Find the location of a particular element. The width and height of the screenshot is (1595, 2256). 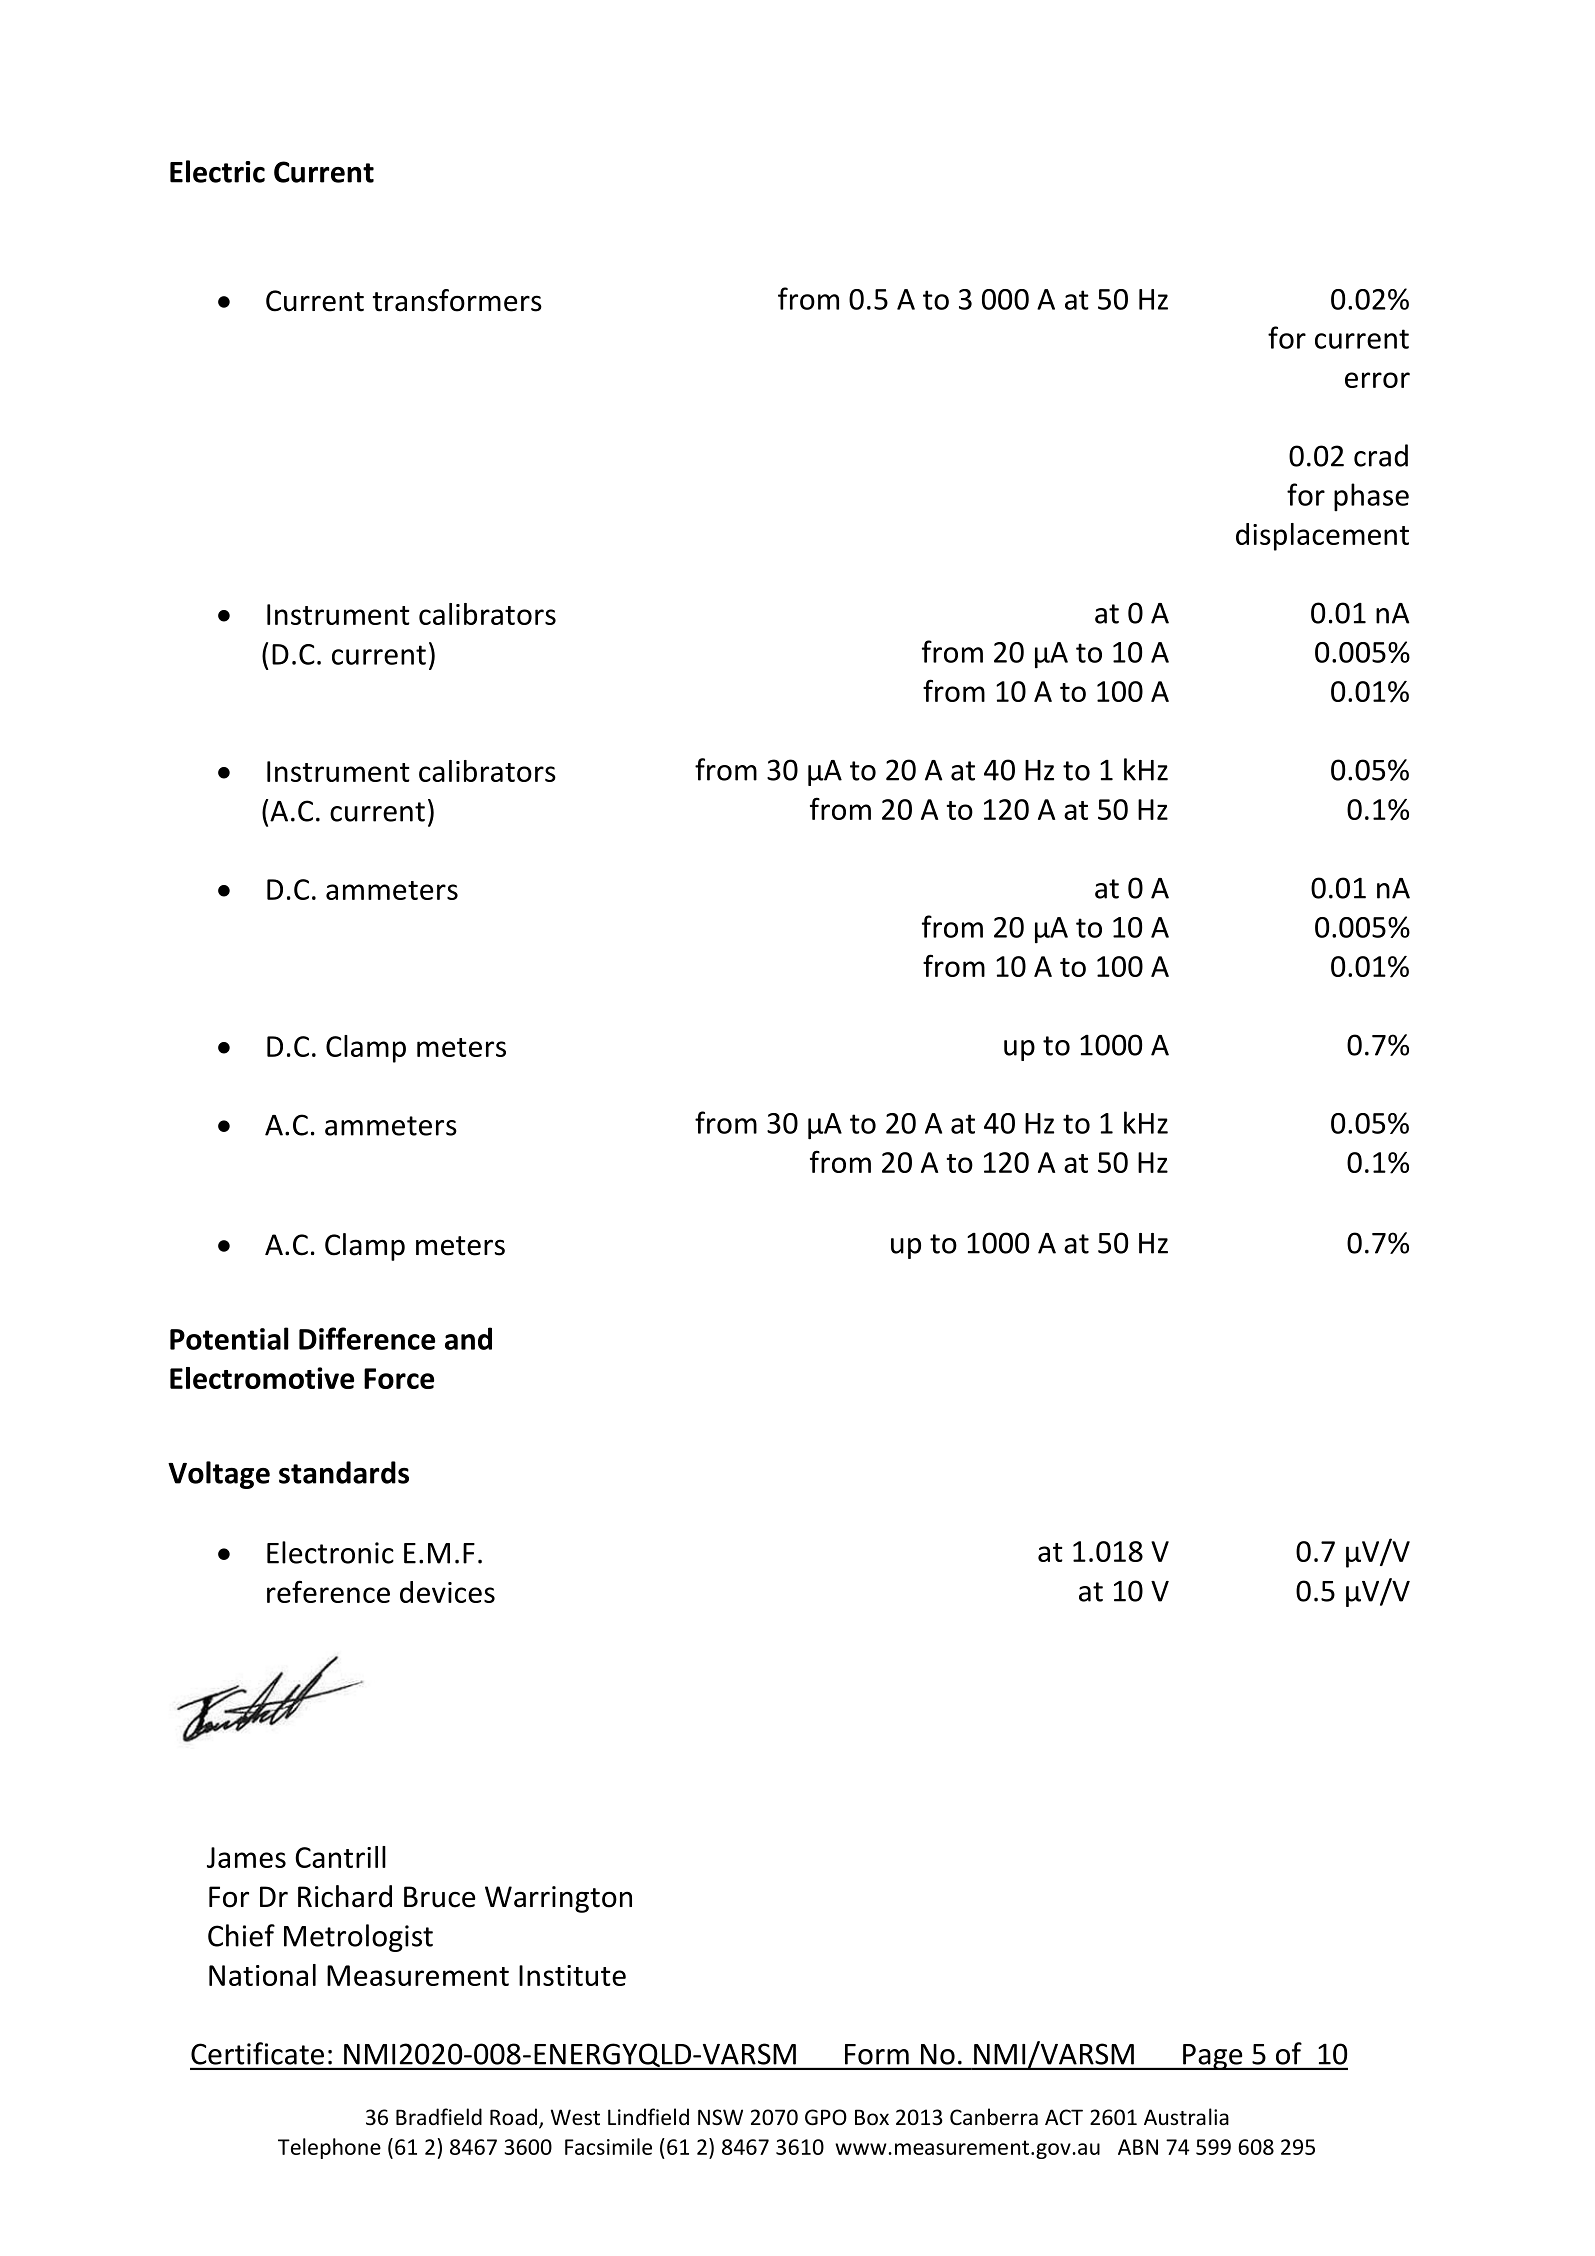

phase is located at coordinates (1371, 497).
